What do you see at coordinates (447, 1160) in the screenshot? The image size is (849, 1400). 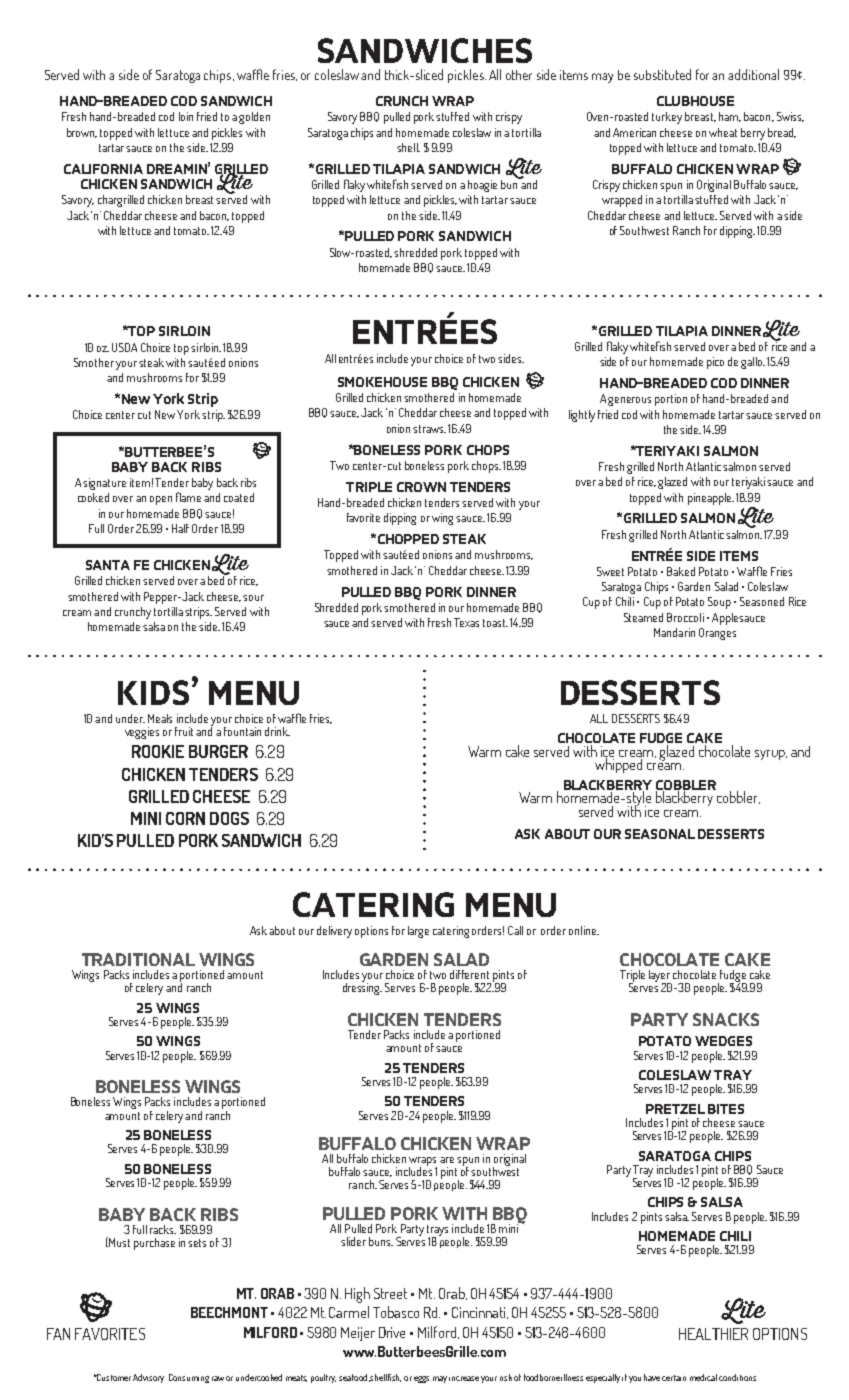 I see `are` at bounding box center [447, 1160].
